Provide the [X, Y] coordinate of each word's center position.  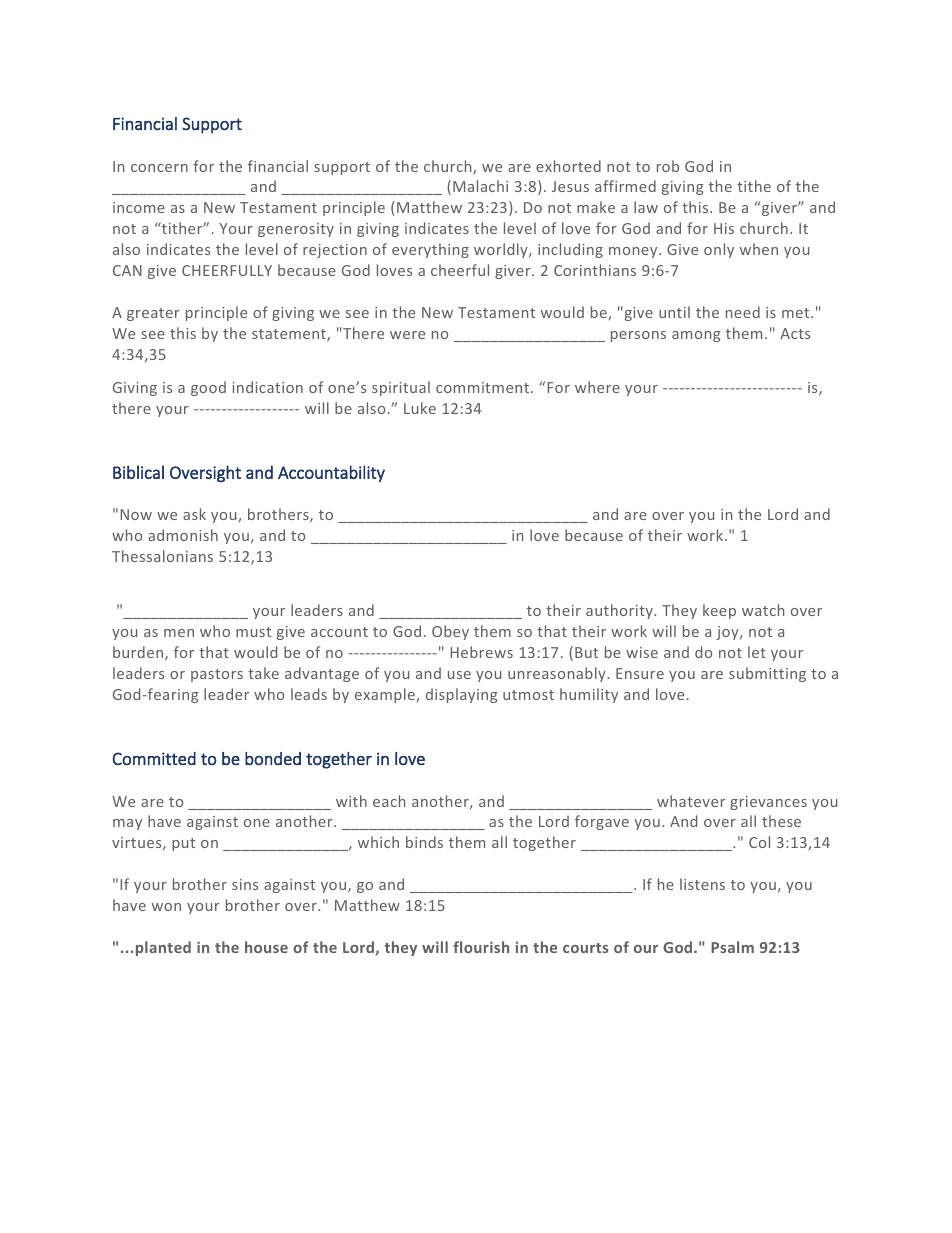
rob [668, 166]
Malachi [480, 186]
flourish [481, 947]
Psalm [732, 947]
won [166, 907]
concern [159, 168]
